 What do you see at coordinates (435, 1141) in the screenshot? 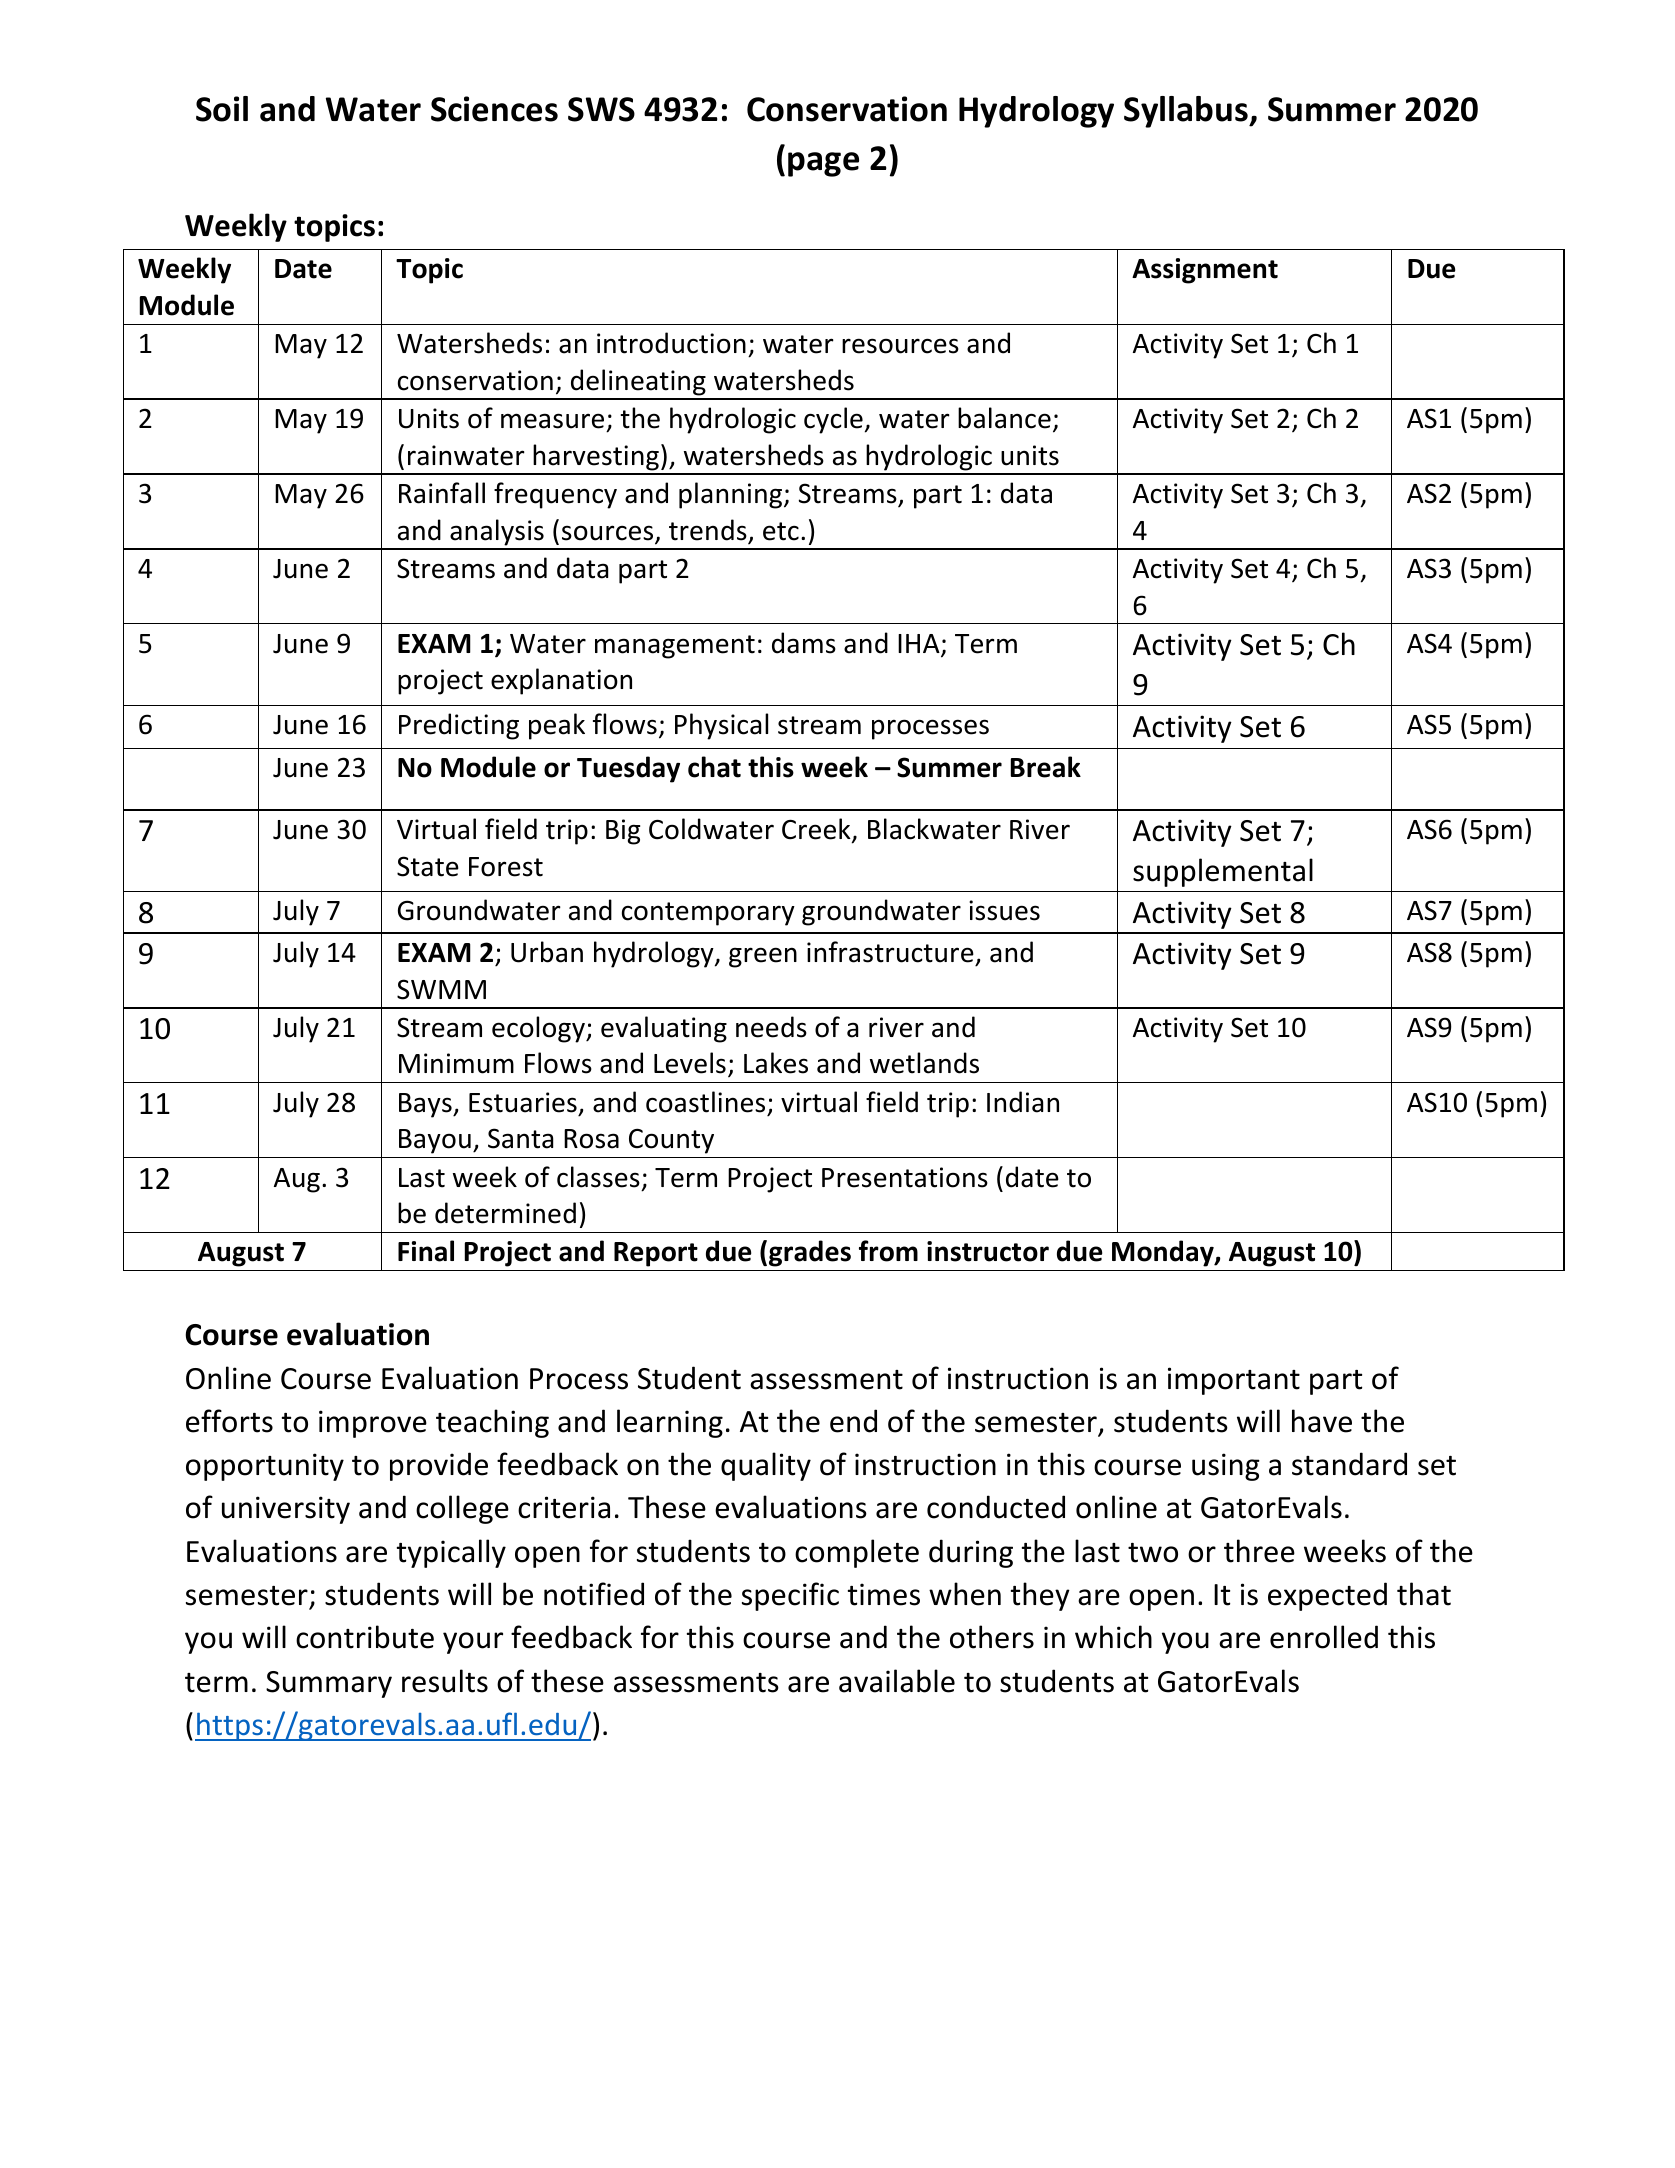
I see `Bayou` at bounding box center [435, 1141].
